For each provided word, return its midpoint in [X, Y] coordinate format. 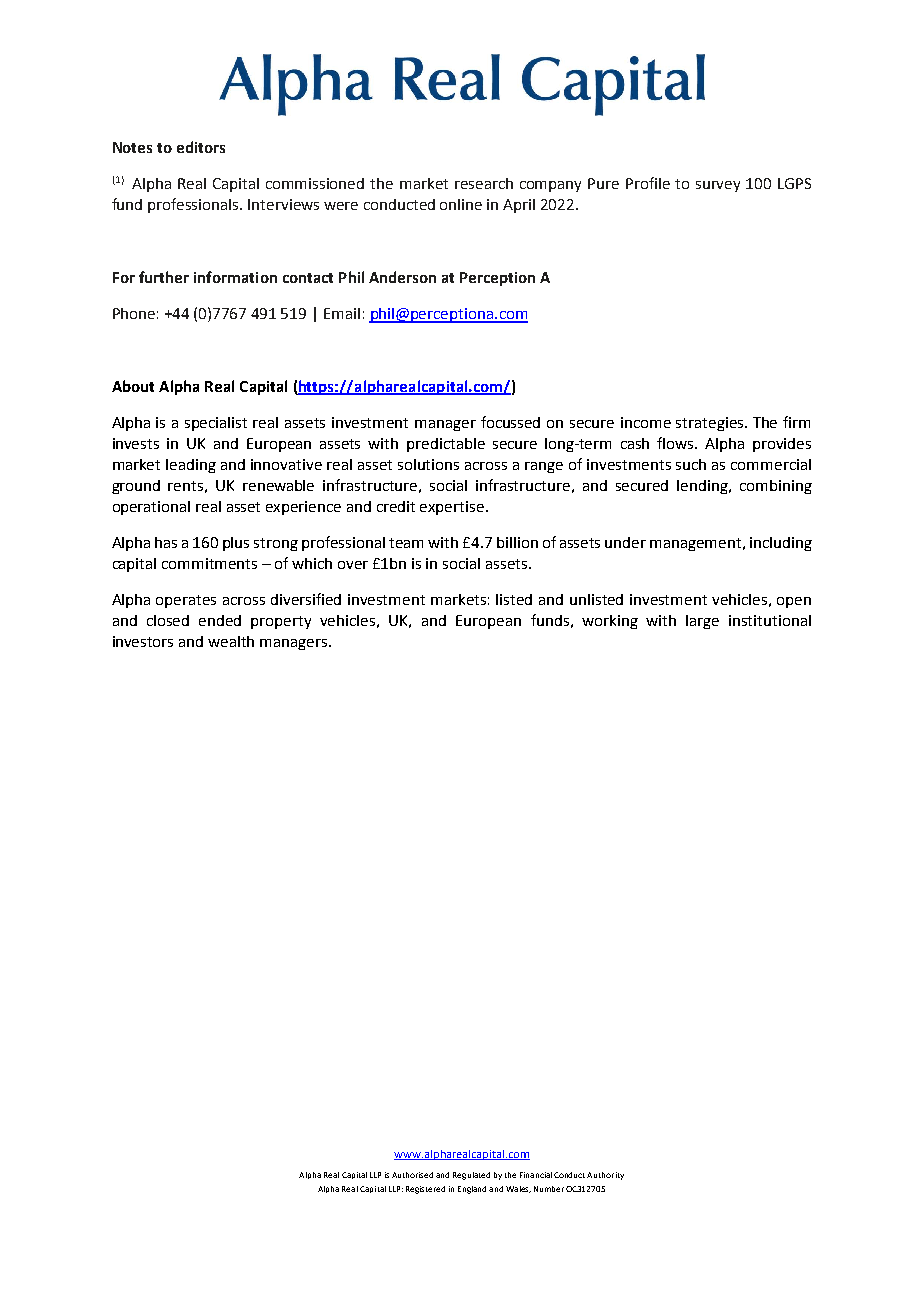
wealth [231, 641]
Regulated [471, 1176]
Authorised [412, 1175]
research [484, 183]
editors [201, 147]
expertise [452, 508]
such [691, 464]
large [702, 622]
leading [191, 466]
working [610, 622]
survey [718, 186]
